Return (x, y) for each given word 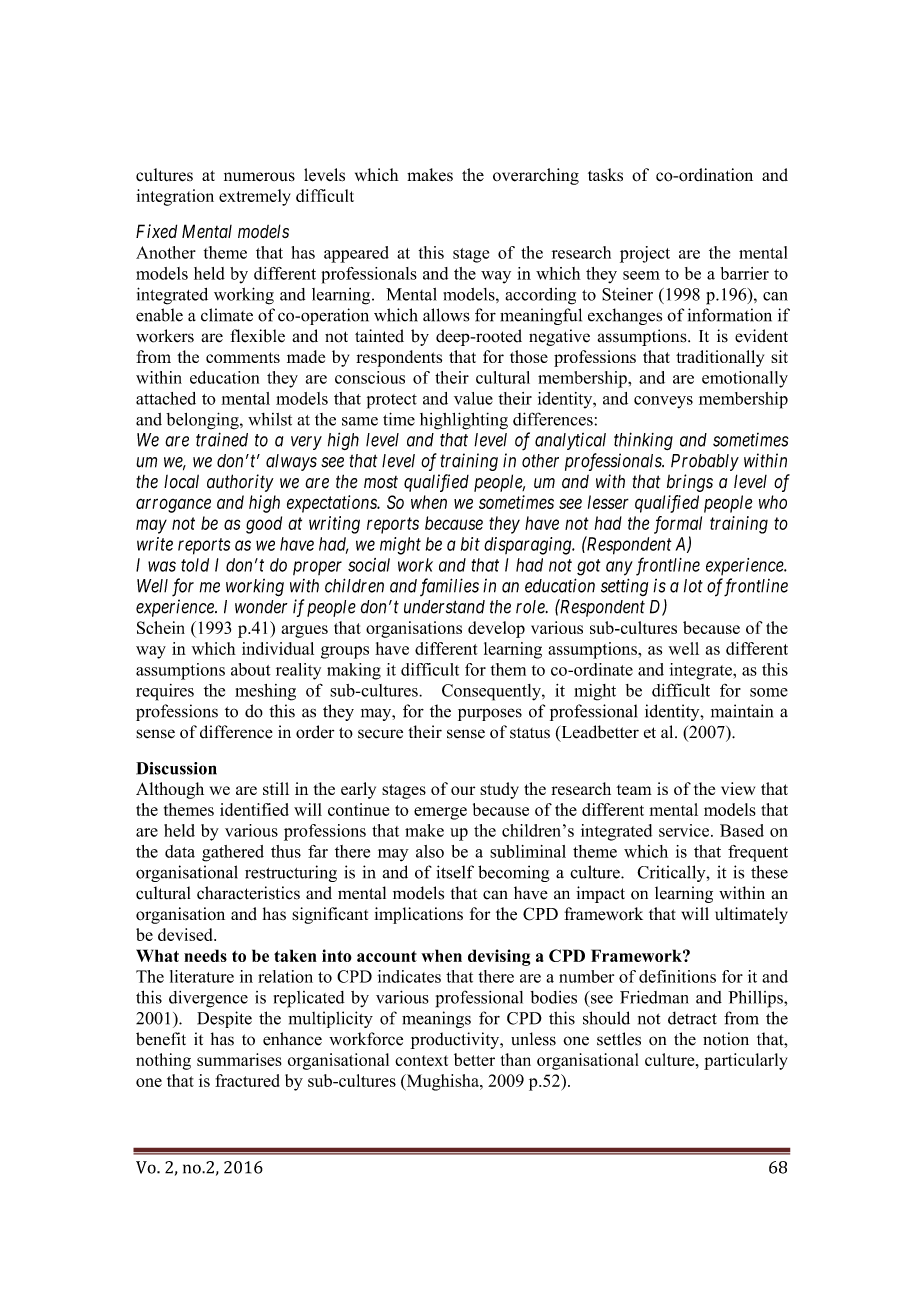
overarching (536, 176)
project (645, 254)
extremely (255, 197)
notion (726, 1039)
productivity (456, 1040)
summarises (239, 1059)
